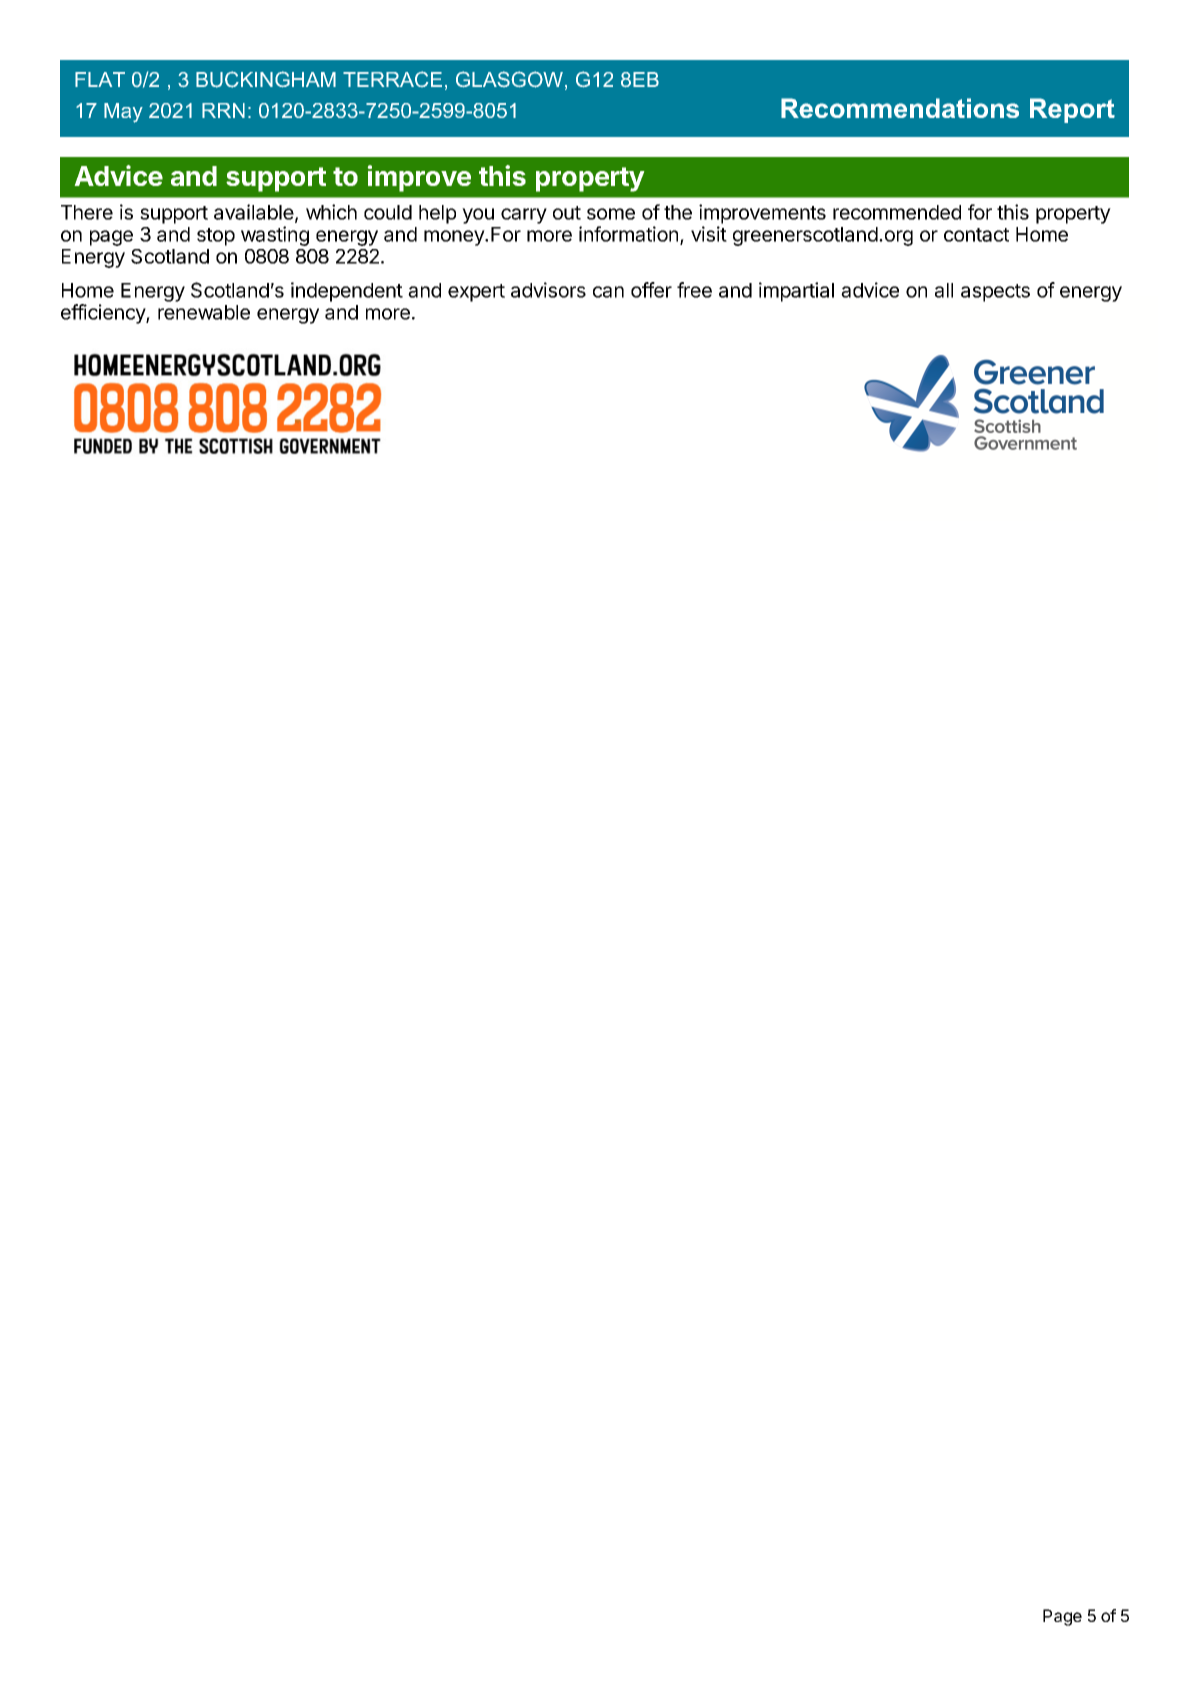 The width and height of the document is (1189, 1683). I want to click on GLASGOW, so click(509, 79).
